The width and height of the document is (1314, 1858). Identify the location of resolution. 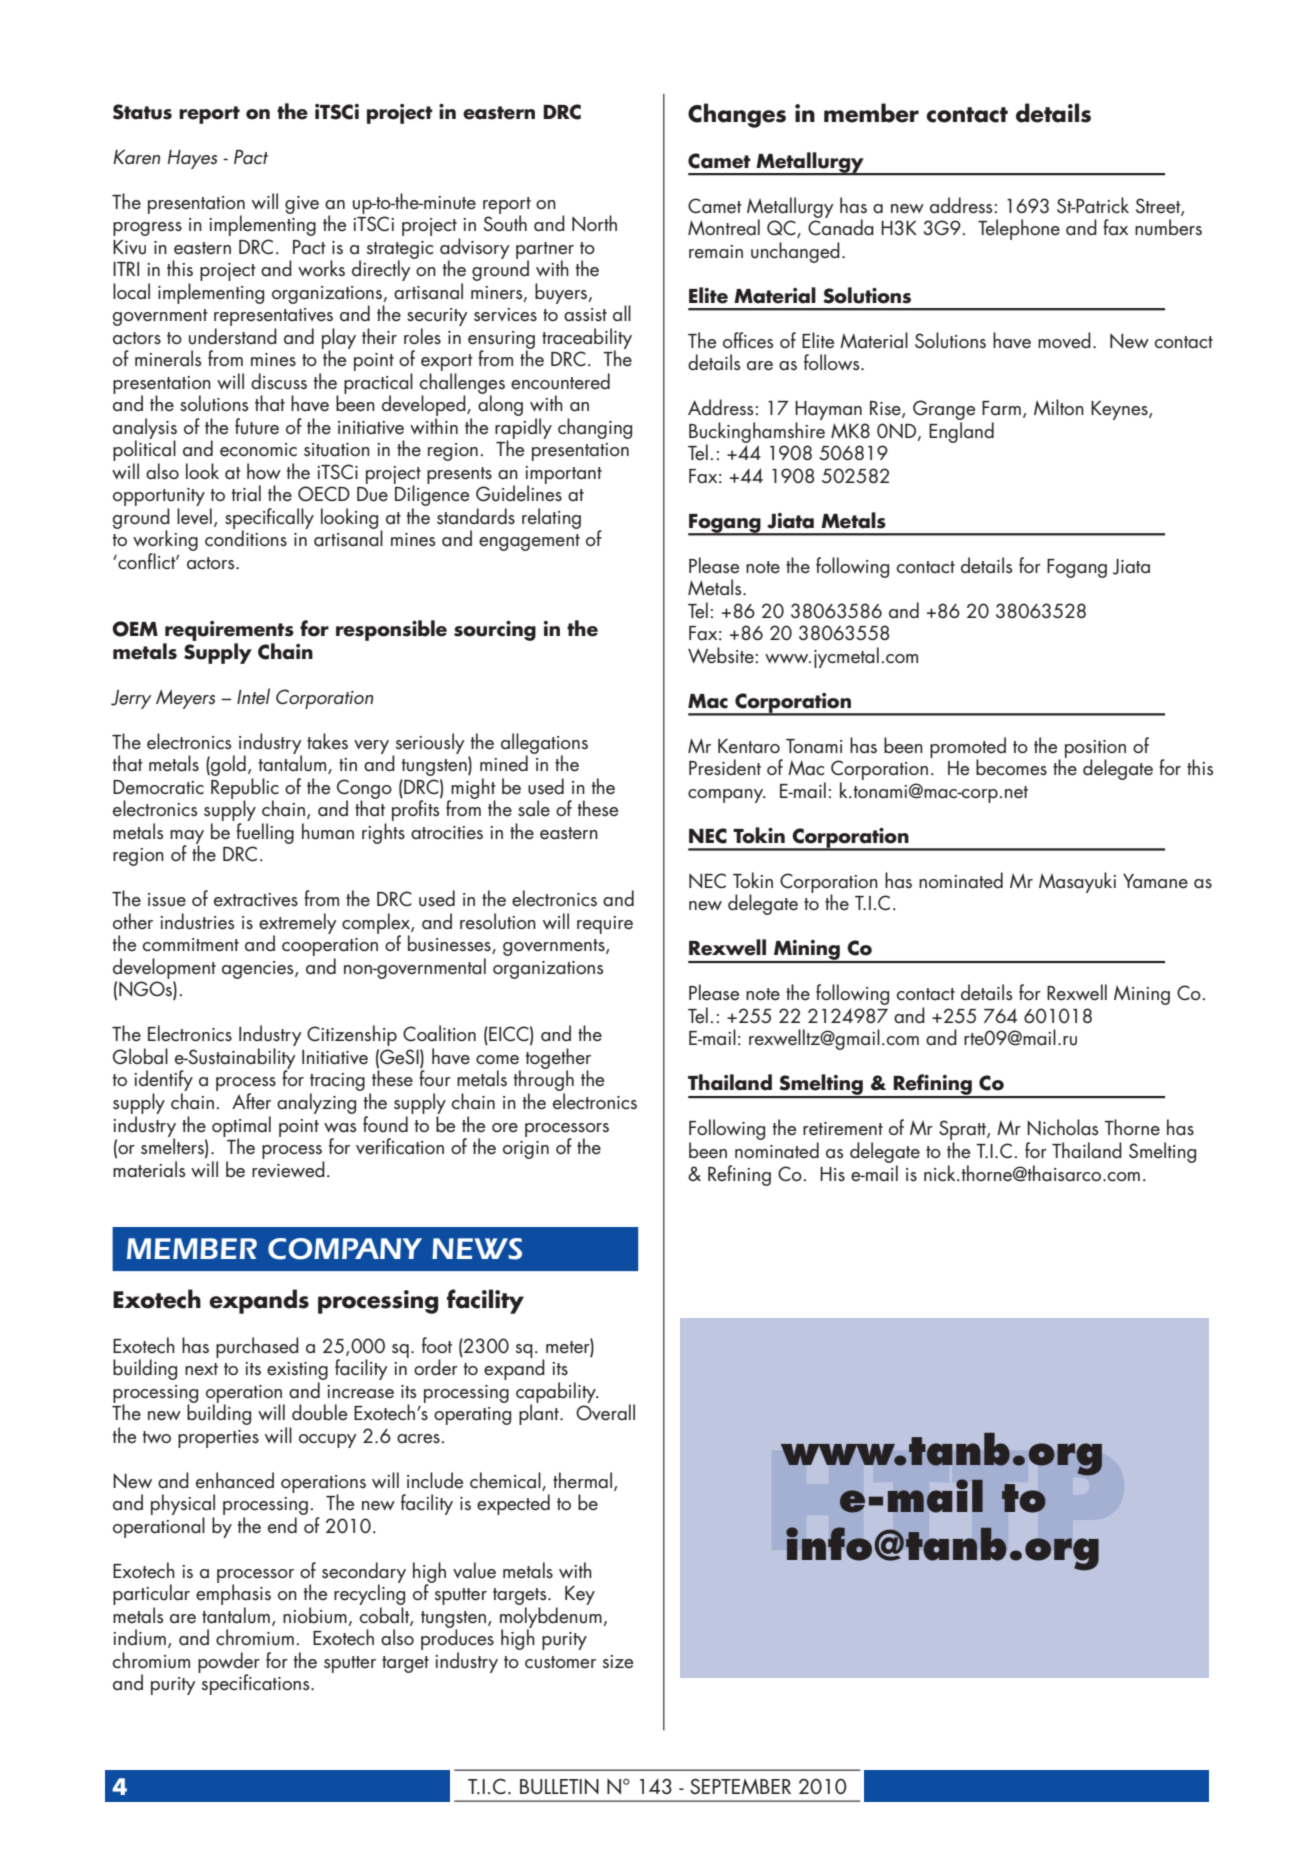
(498, 921).
